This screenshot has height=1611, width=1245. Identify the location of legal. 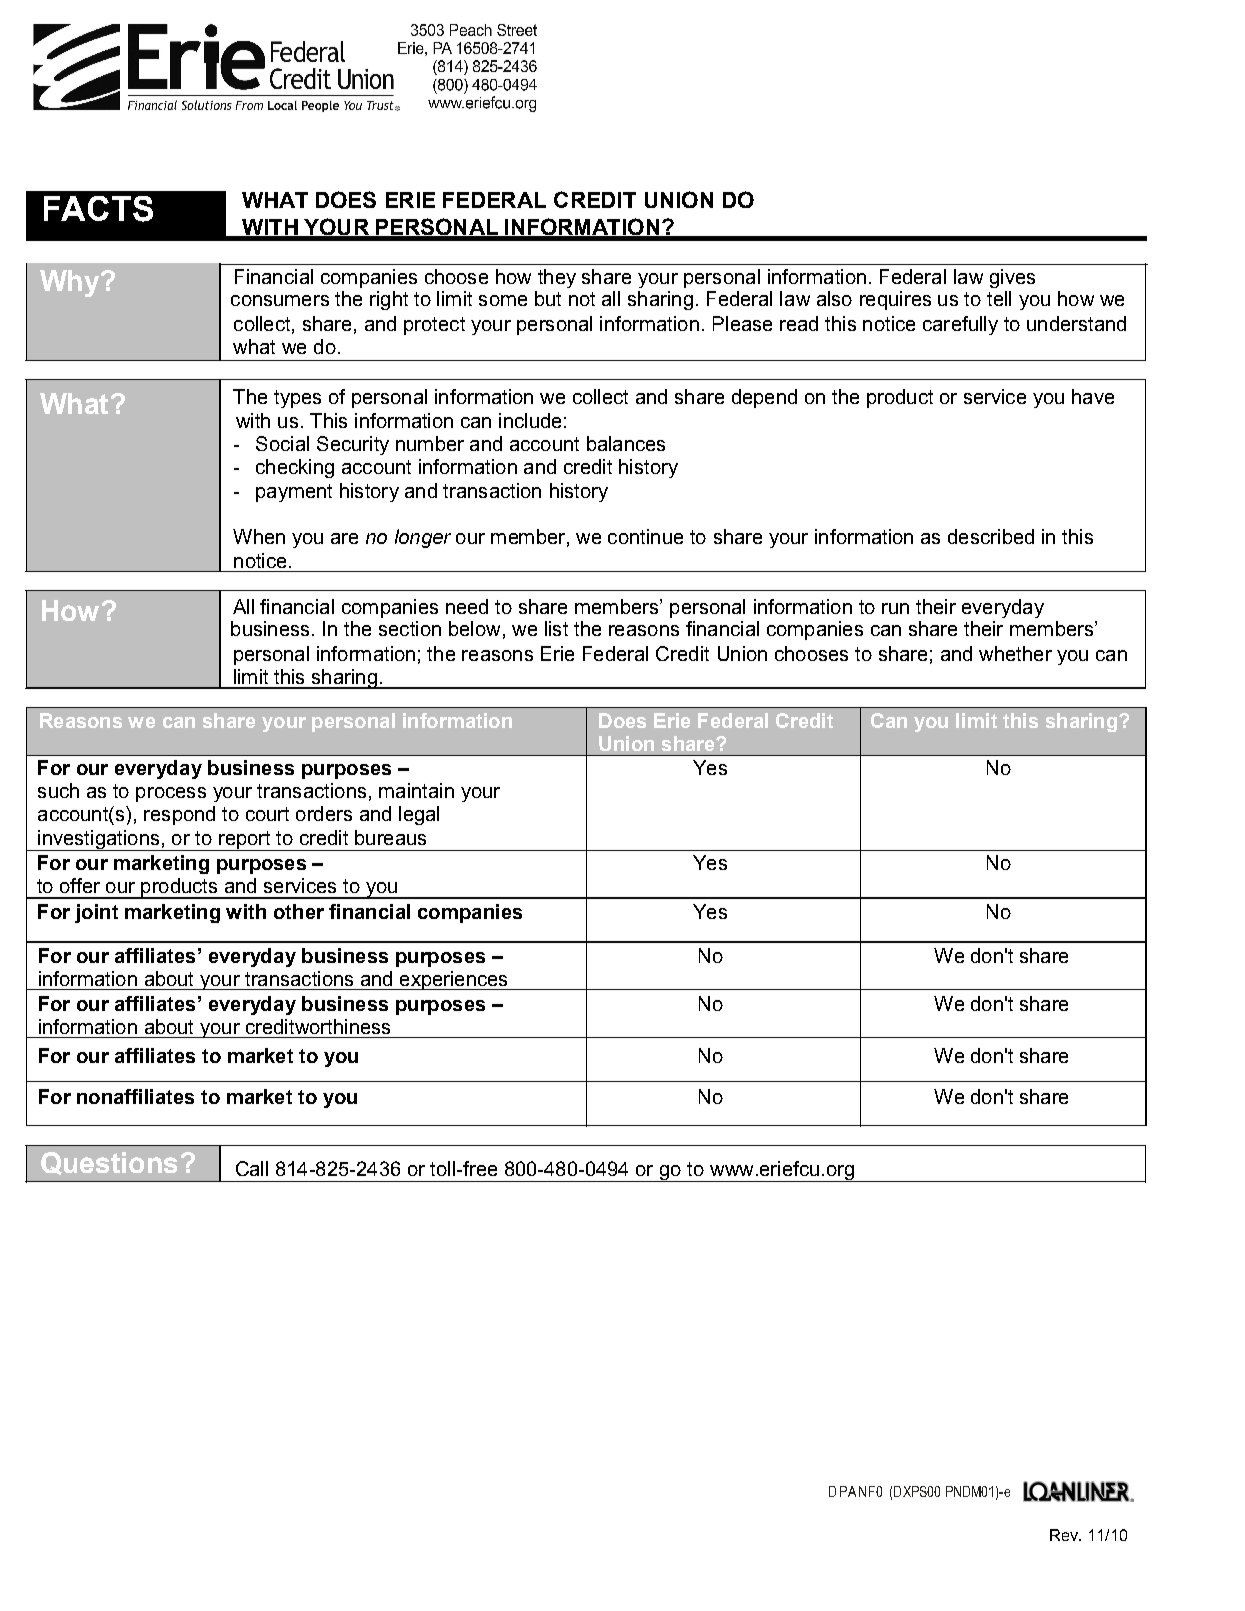
(419, 815).
